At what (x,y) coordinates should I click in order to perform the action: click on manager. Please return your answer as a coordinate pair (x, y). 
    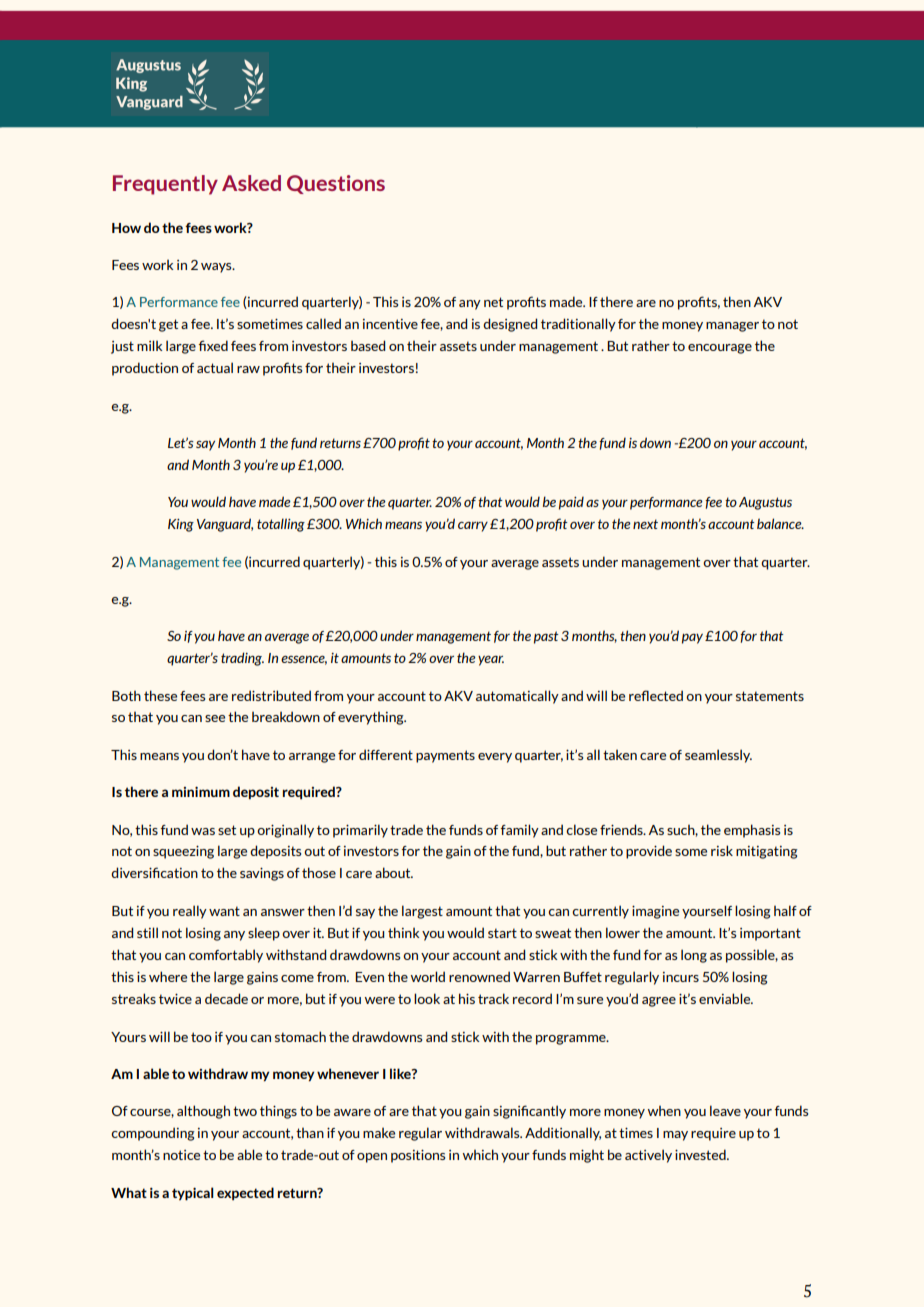
    Looking at the image, I should click on (732, 327).
